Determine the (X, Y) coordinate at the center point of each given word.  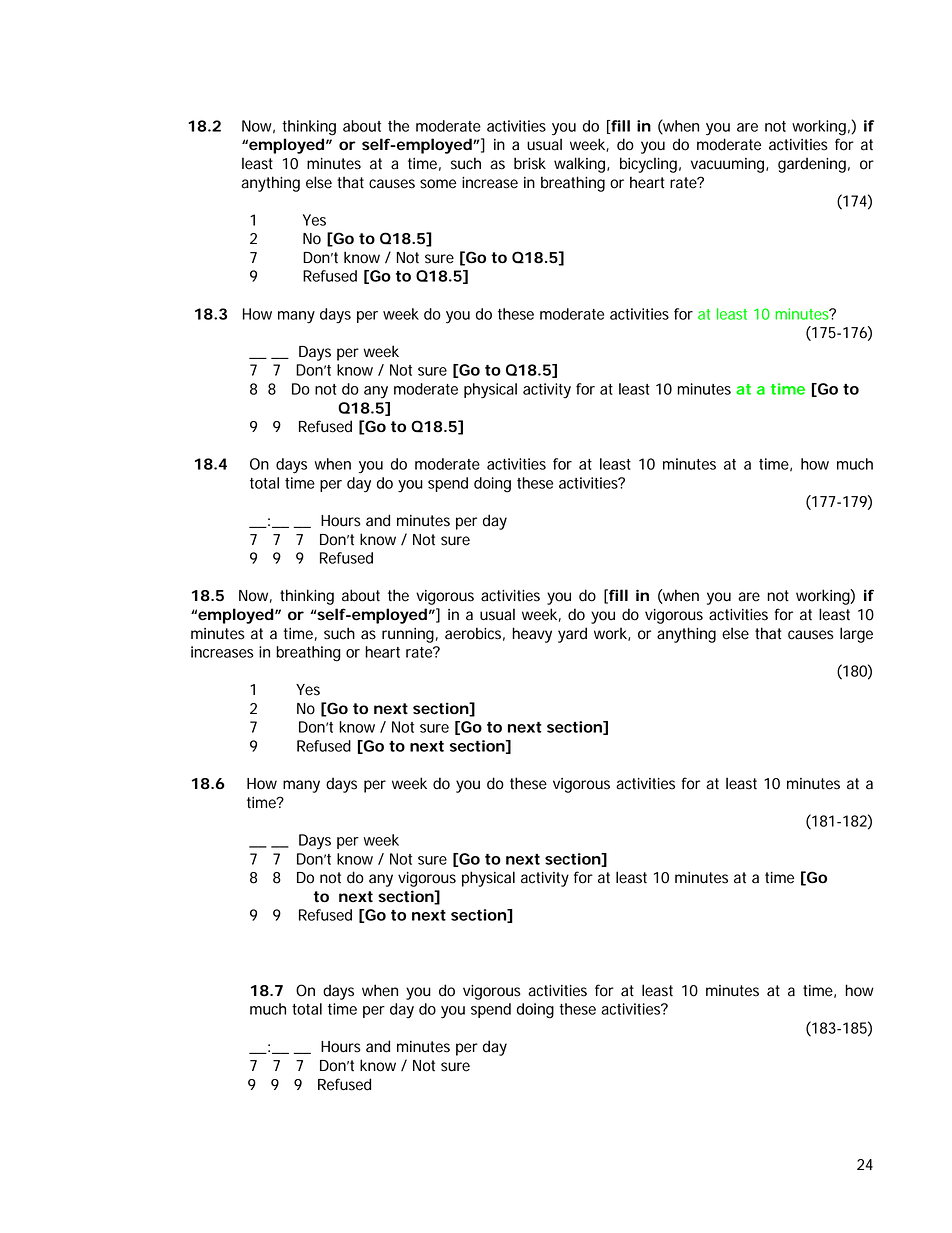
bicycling (648, 165)
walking (579, 165)
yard (572, 635)
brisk (530, 163)
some (438, 184)
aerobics (473, 633)
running (408, 635)
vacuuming (727, 165)
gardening (812, 165)
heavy (532, 635)
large (856, 635)
